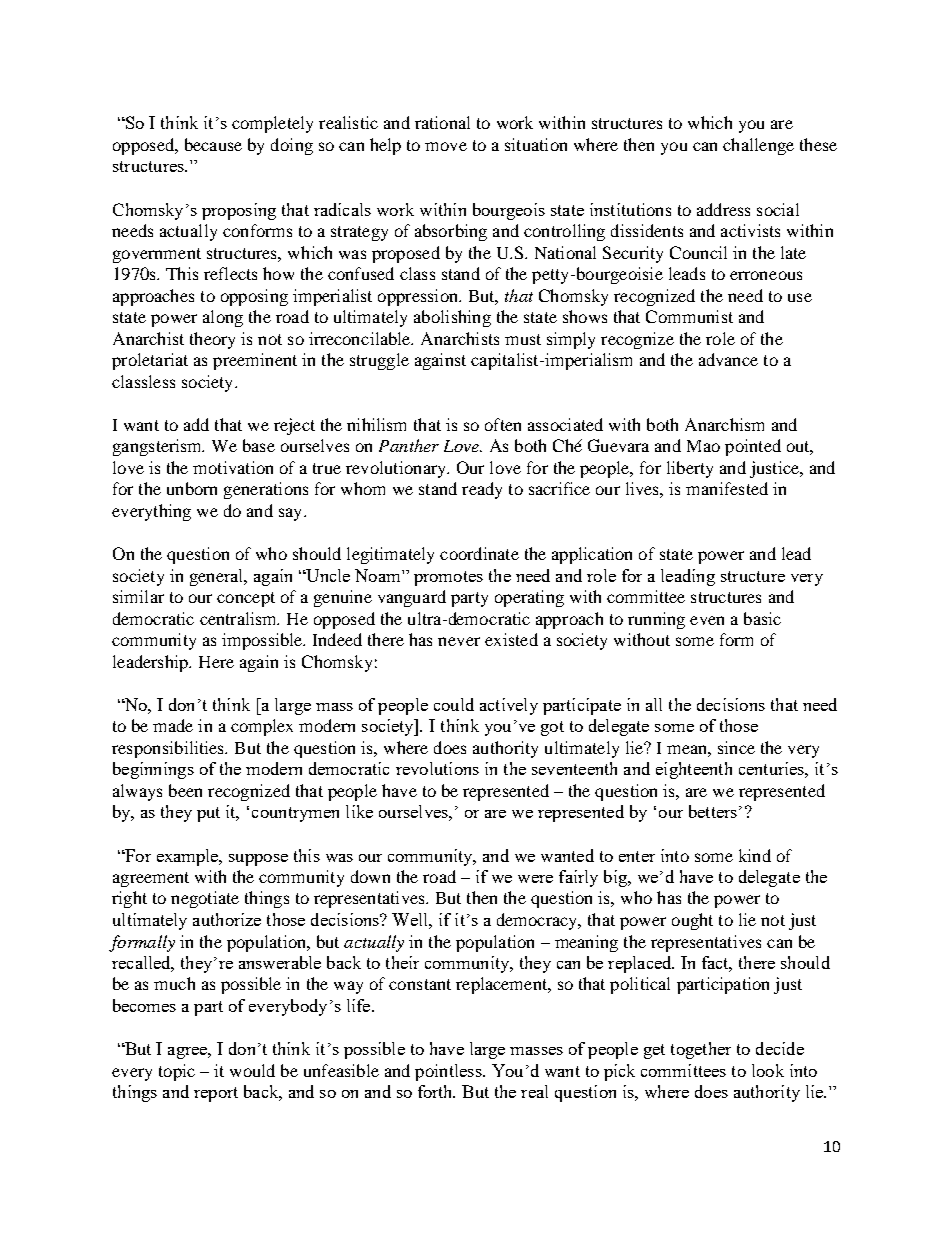 The image size is (952, 1233). Describe the element at coordinates (177, 1072) in the document. I see `topic` at that location.
